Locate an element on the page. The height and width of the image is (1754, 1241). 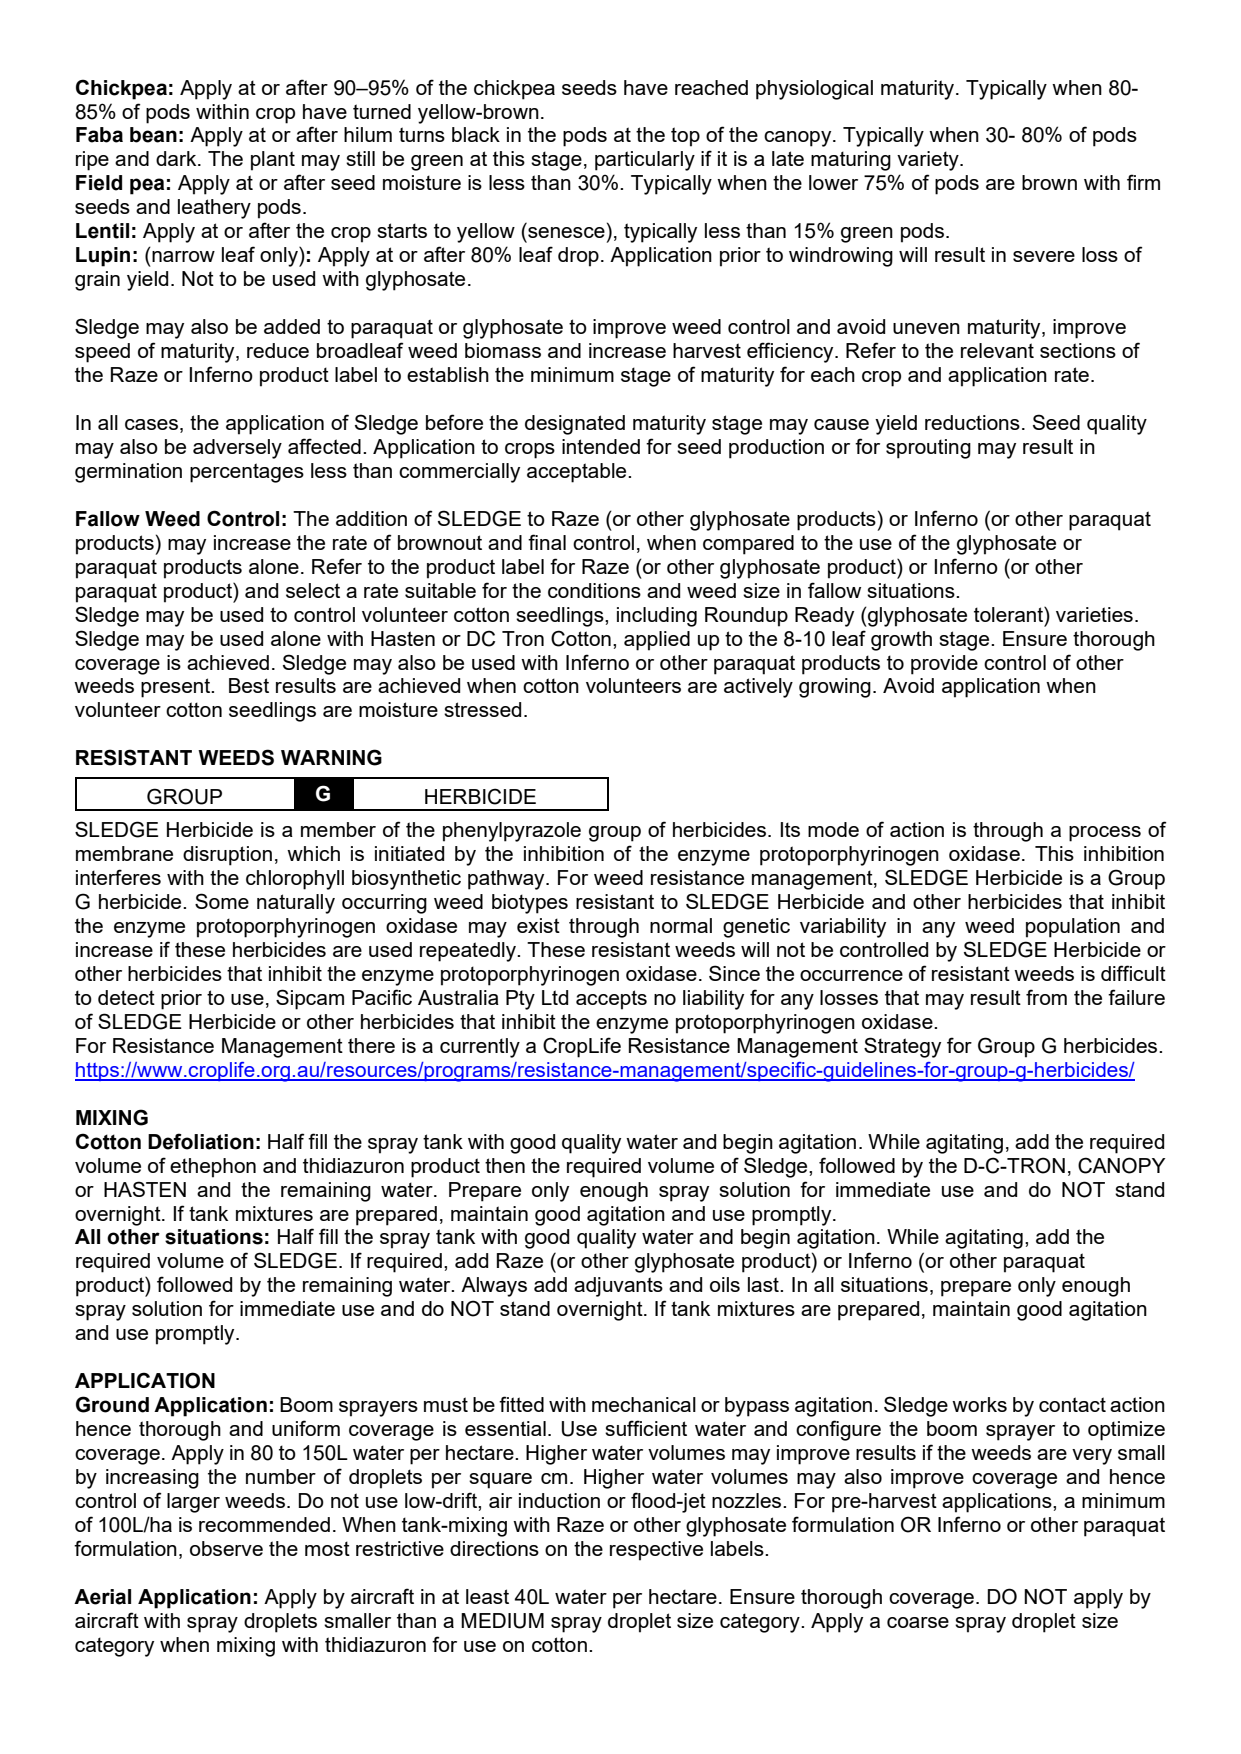
acceptable is located at coordinates (578, 473).
